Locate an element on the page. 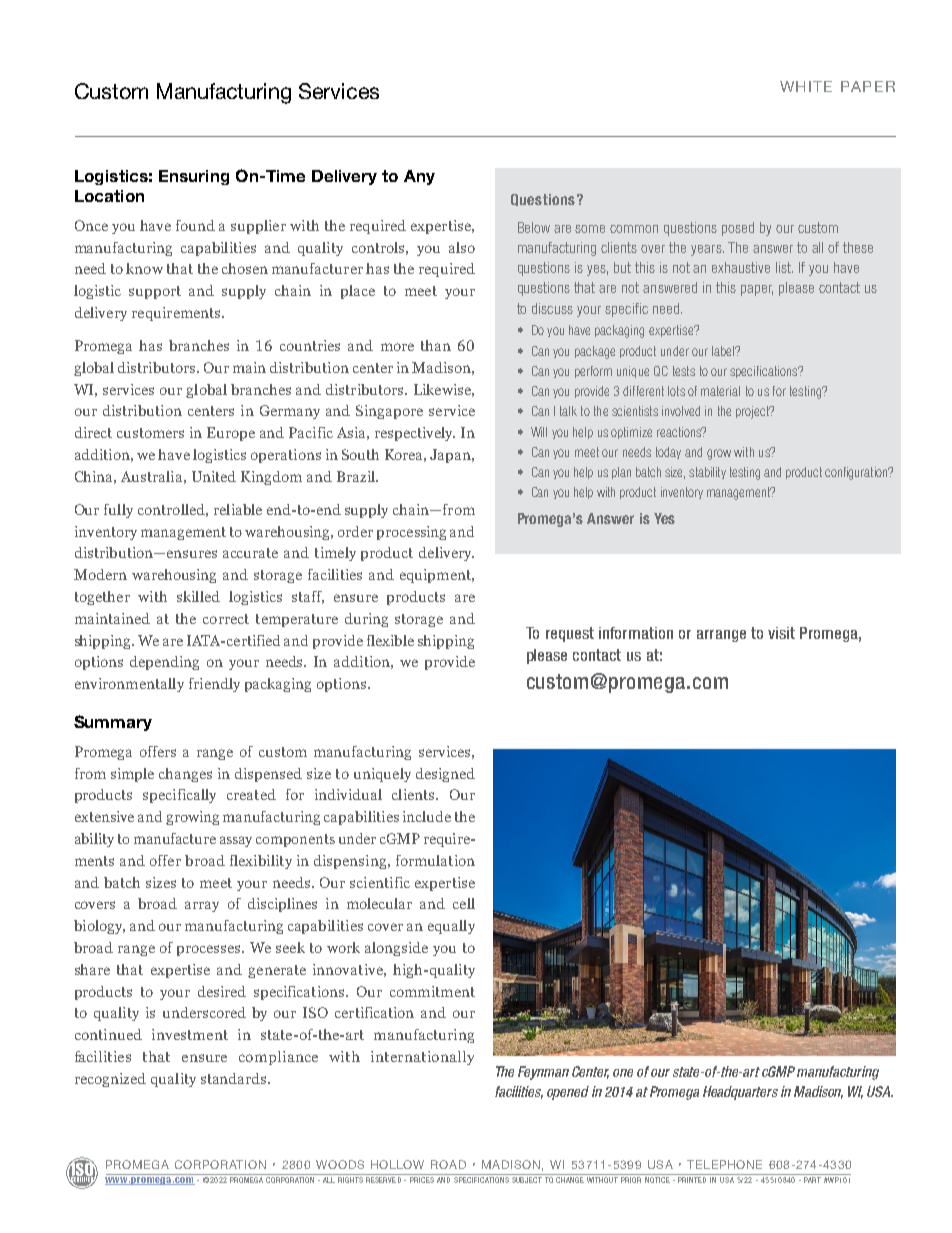 This document has width=952, height=1233. standards is located at coordinates (235, 1078).
